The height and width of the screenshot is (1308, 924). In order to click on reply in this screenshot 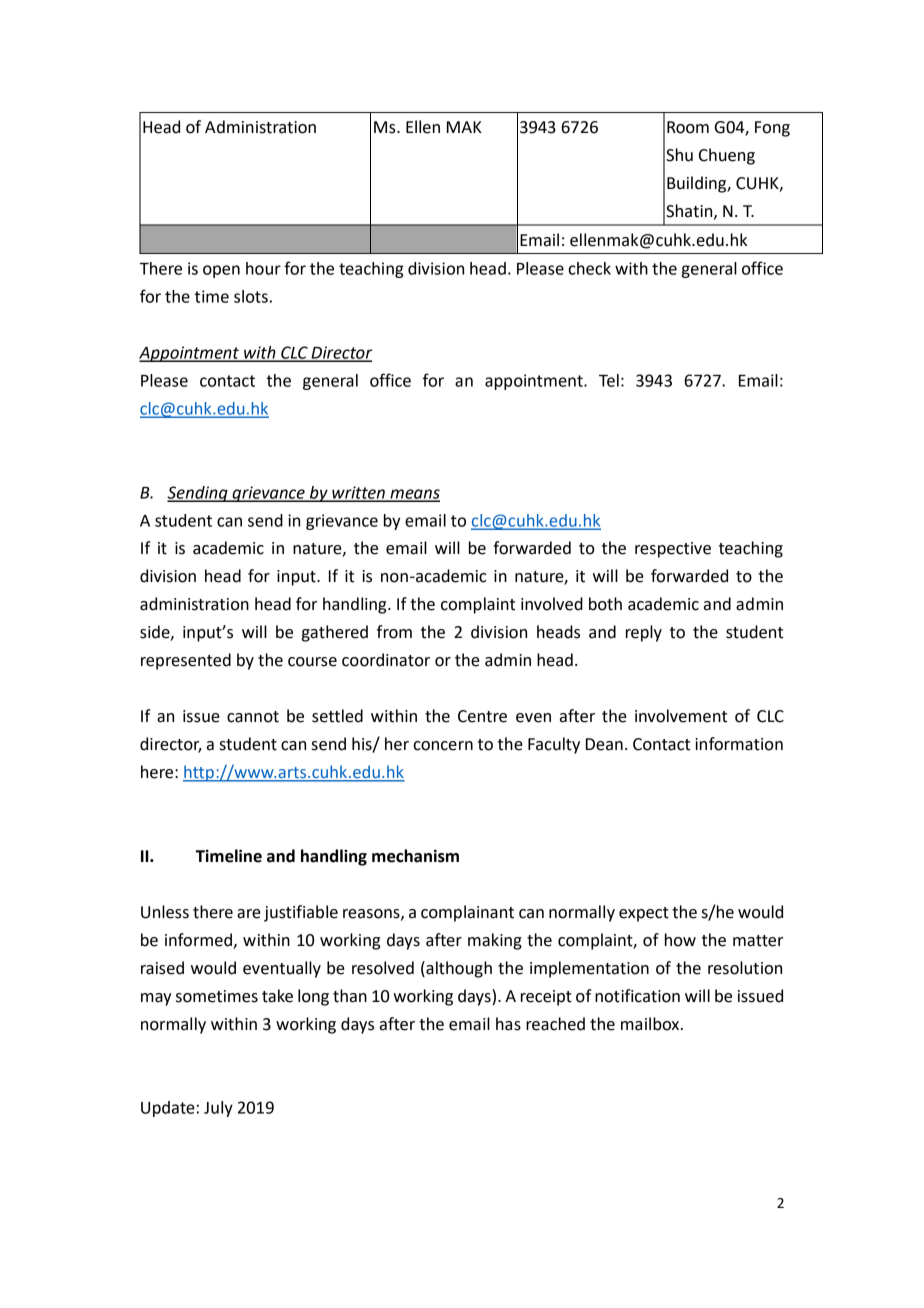, I will do `click(644, 633)`.
